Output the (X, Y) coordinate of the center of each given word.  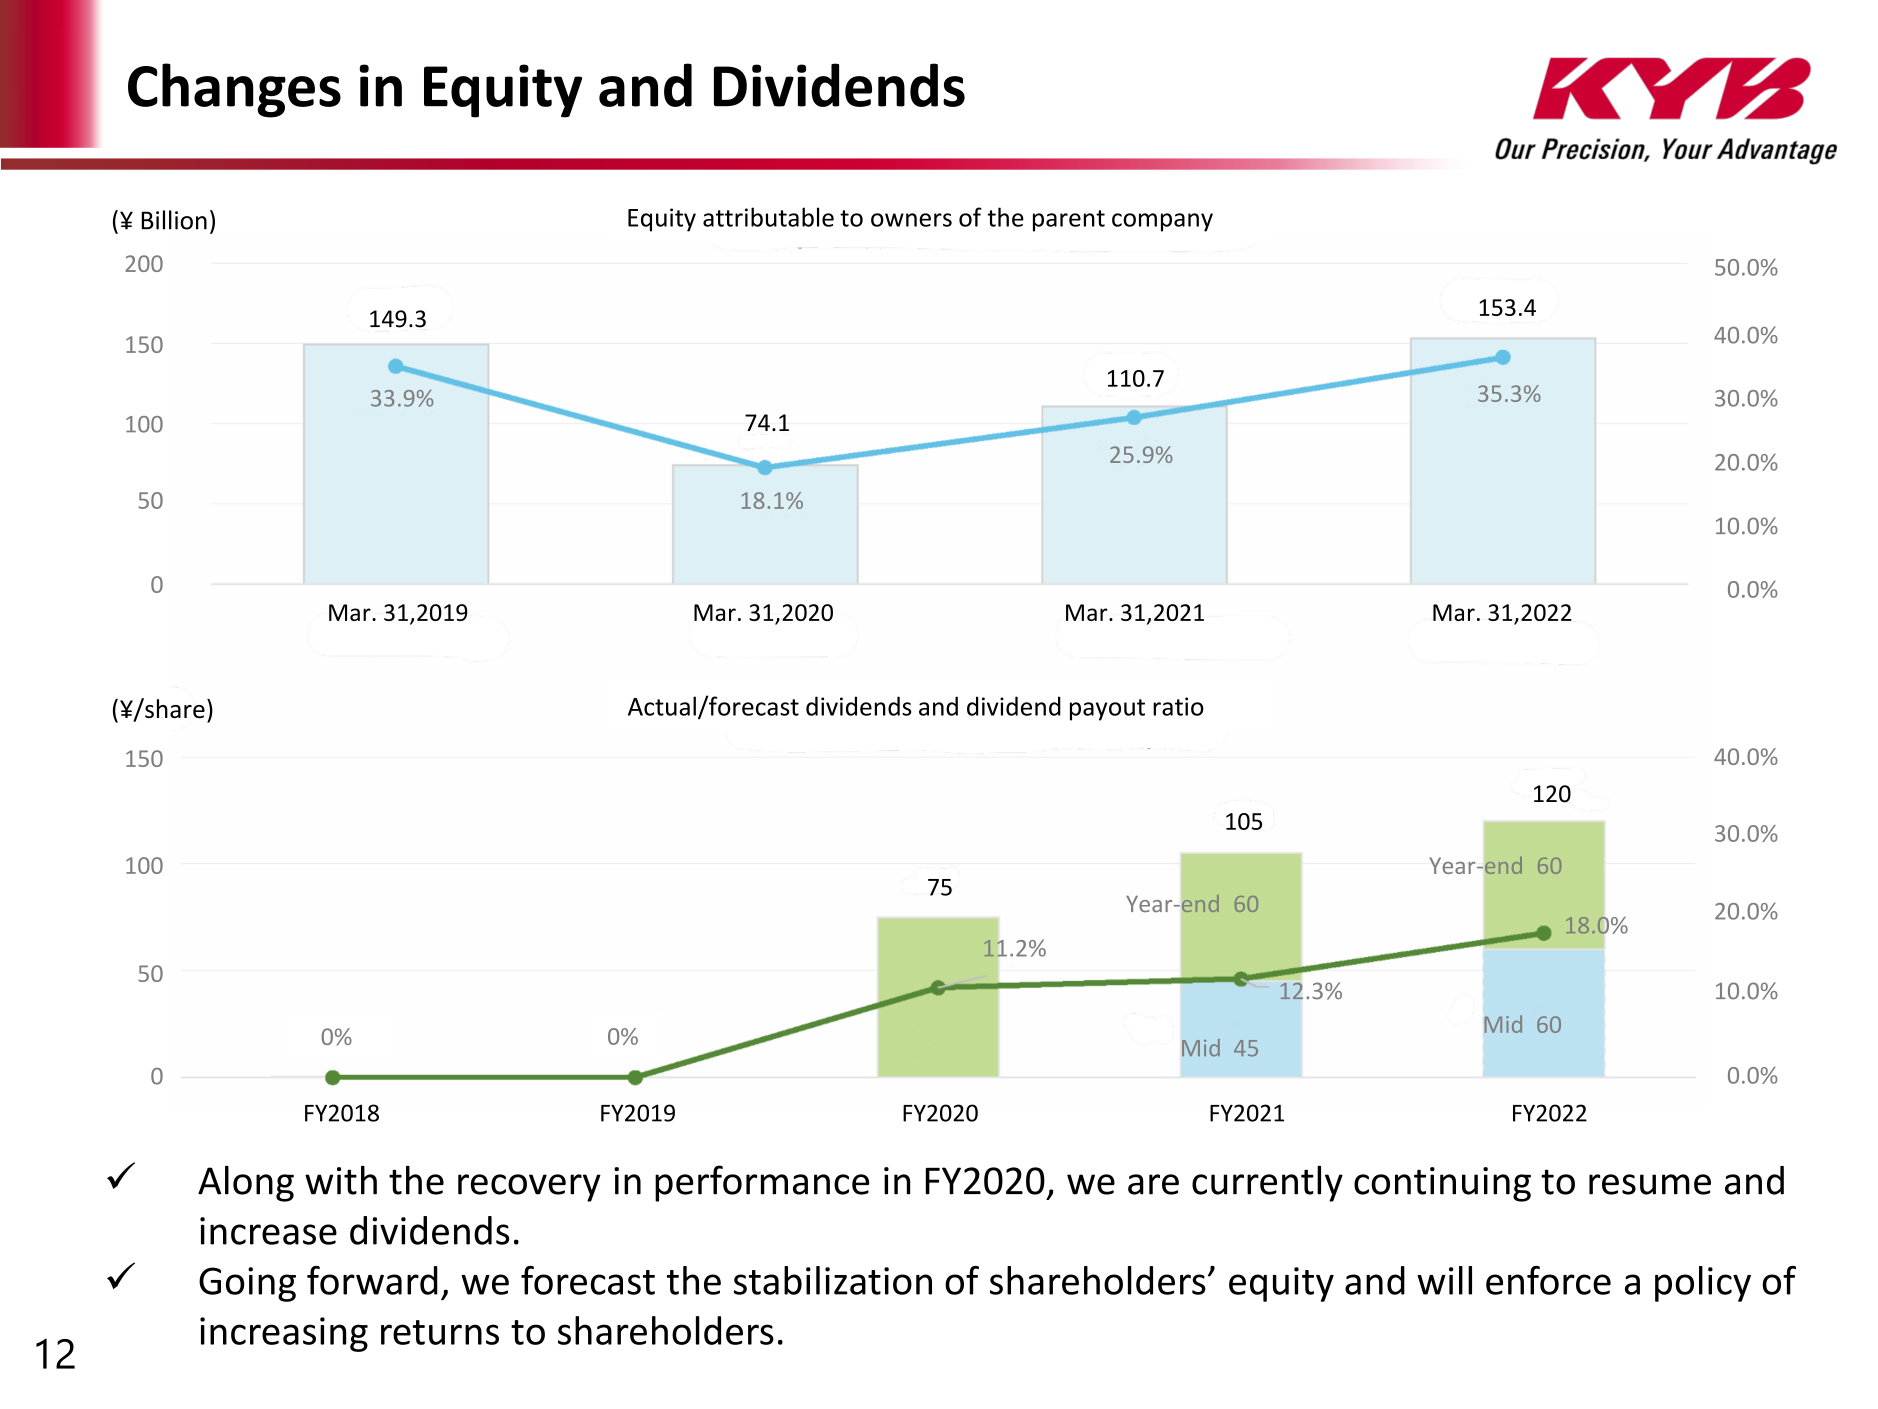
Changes (234, 90)
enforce (1548, 1280)
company (1162, 222)
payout (1107, 710)
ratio (1178, 706)
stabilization (833, 1280)
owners (911, 220)
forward (372, 1280)
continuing (1442, 1184)
